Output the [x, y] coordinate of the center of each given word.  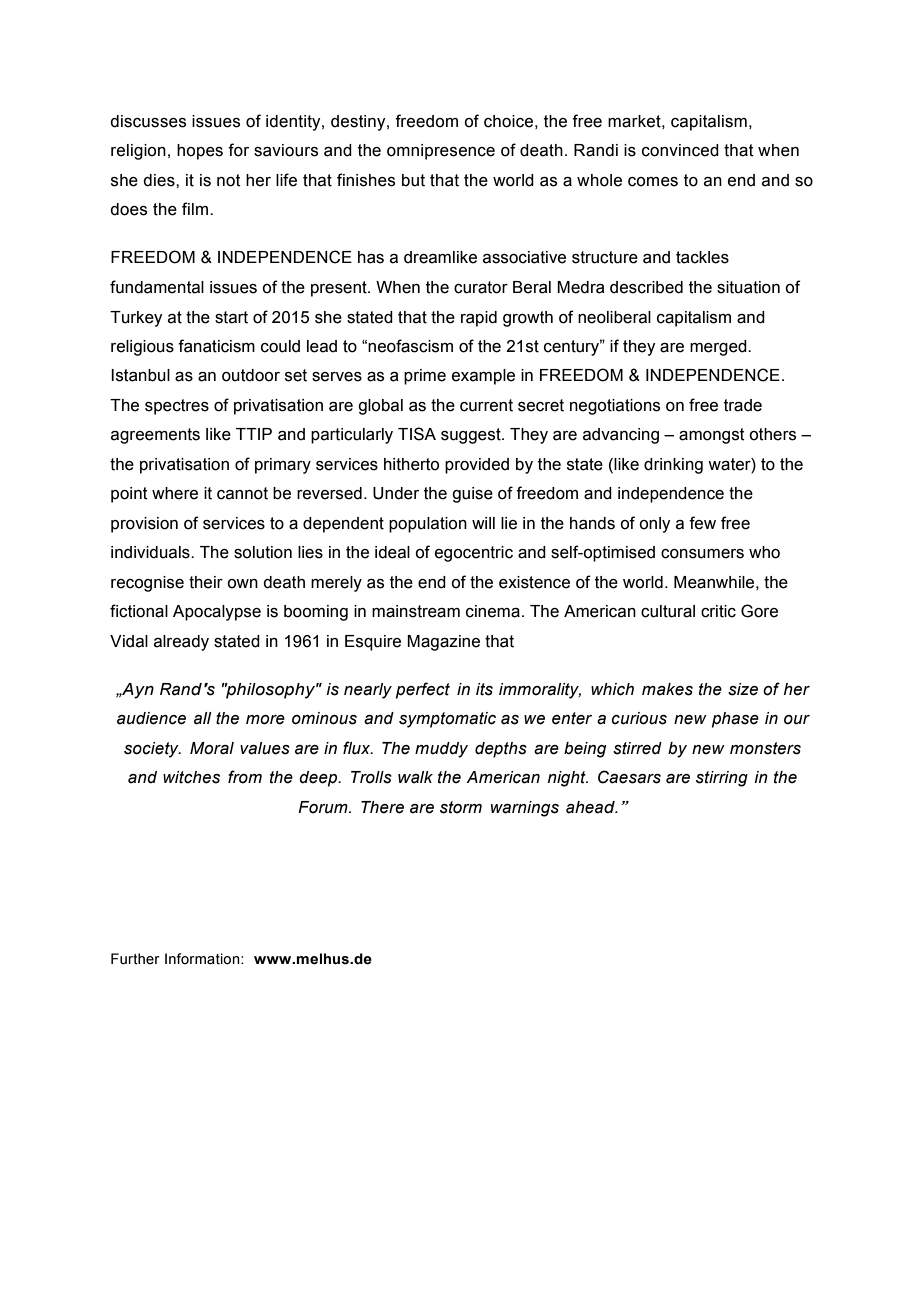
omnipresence [441, 152]
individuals [151, 552]
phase [735, 720]
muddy [441, 750]
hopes [200, 152]
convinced [680, 150]
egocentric [474, 554]
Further [135, 959]
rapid [479, 319]
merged [719, 348]
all [203, 718]
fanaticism [216, 346]
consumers [702, 554]
